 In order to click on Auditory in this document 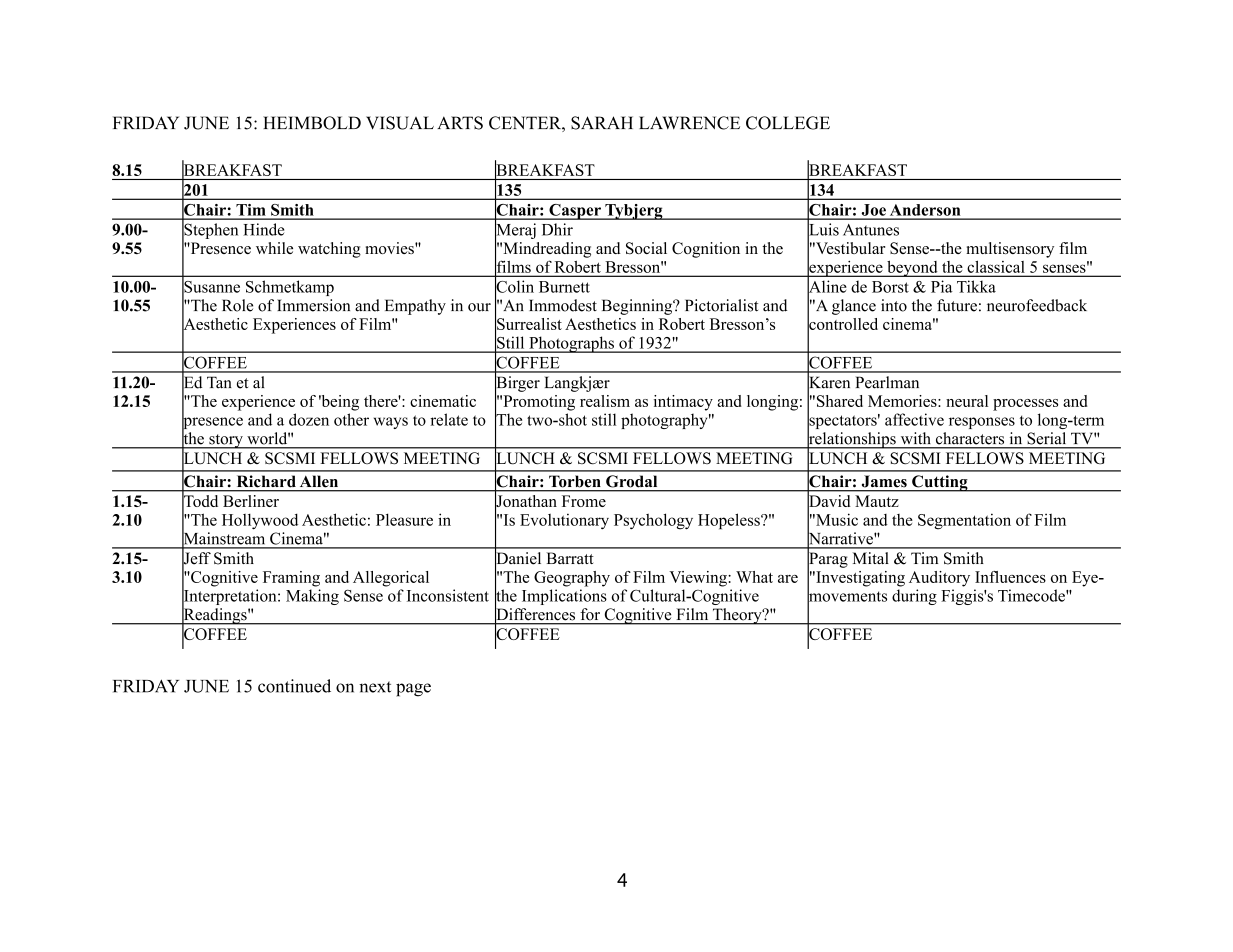, I will do `click(939, 579)`.
